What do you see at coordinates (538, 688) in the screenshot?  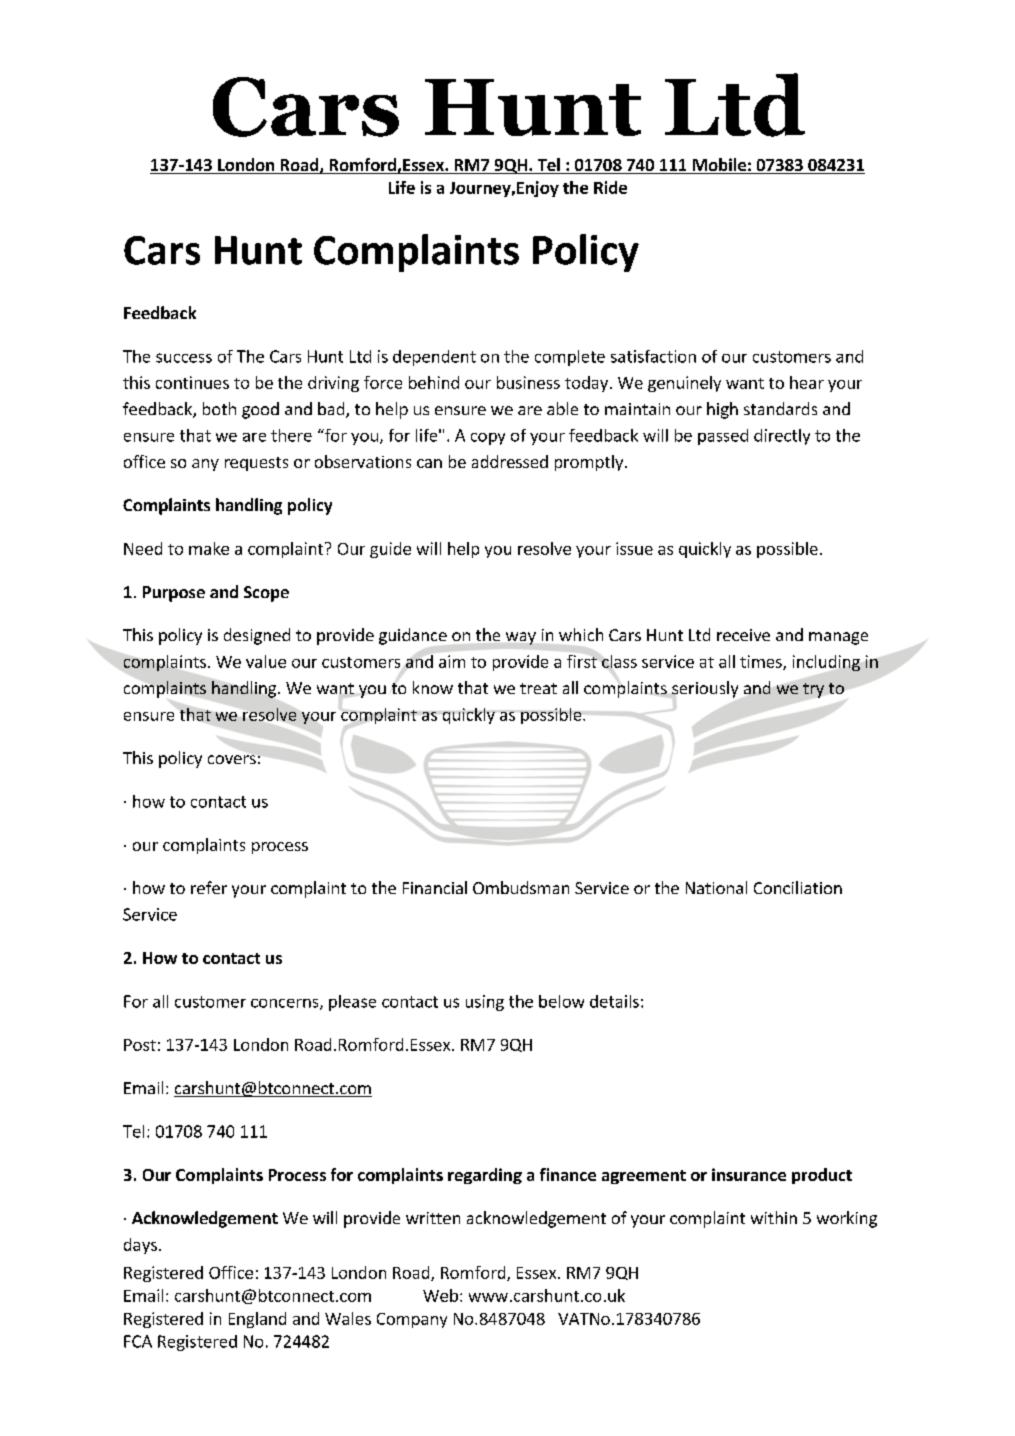 I see `treat` at bounding box center [538, 688].
